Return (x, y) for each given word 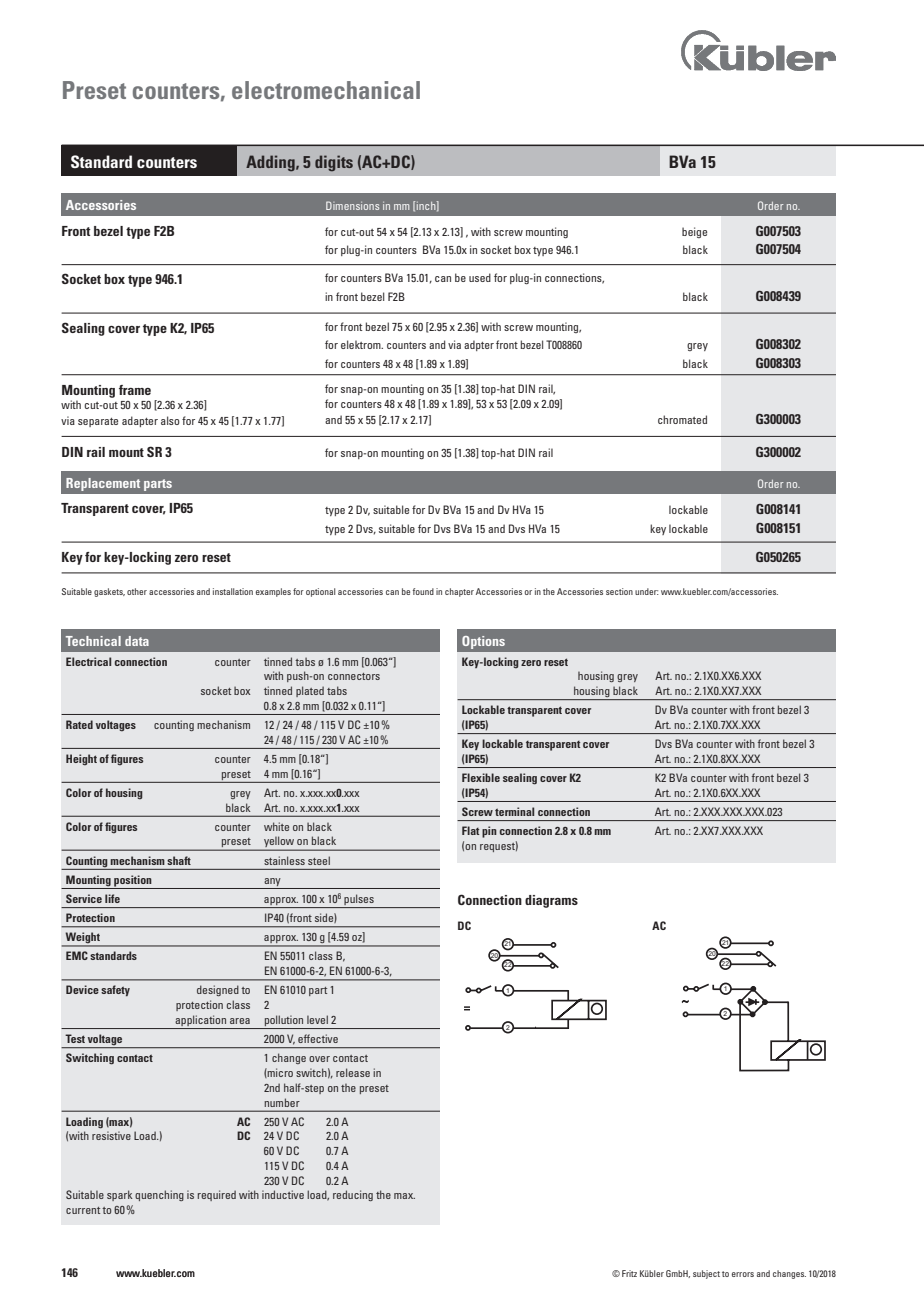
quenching (159, 1195)
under (647, 591)
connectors (354, 676)
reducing (353, 1195)
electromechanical (326, 90)
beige (694, 232)
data (137, 641)
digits (334, 163)
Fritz (629, 1273)
